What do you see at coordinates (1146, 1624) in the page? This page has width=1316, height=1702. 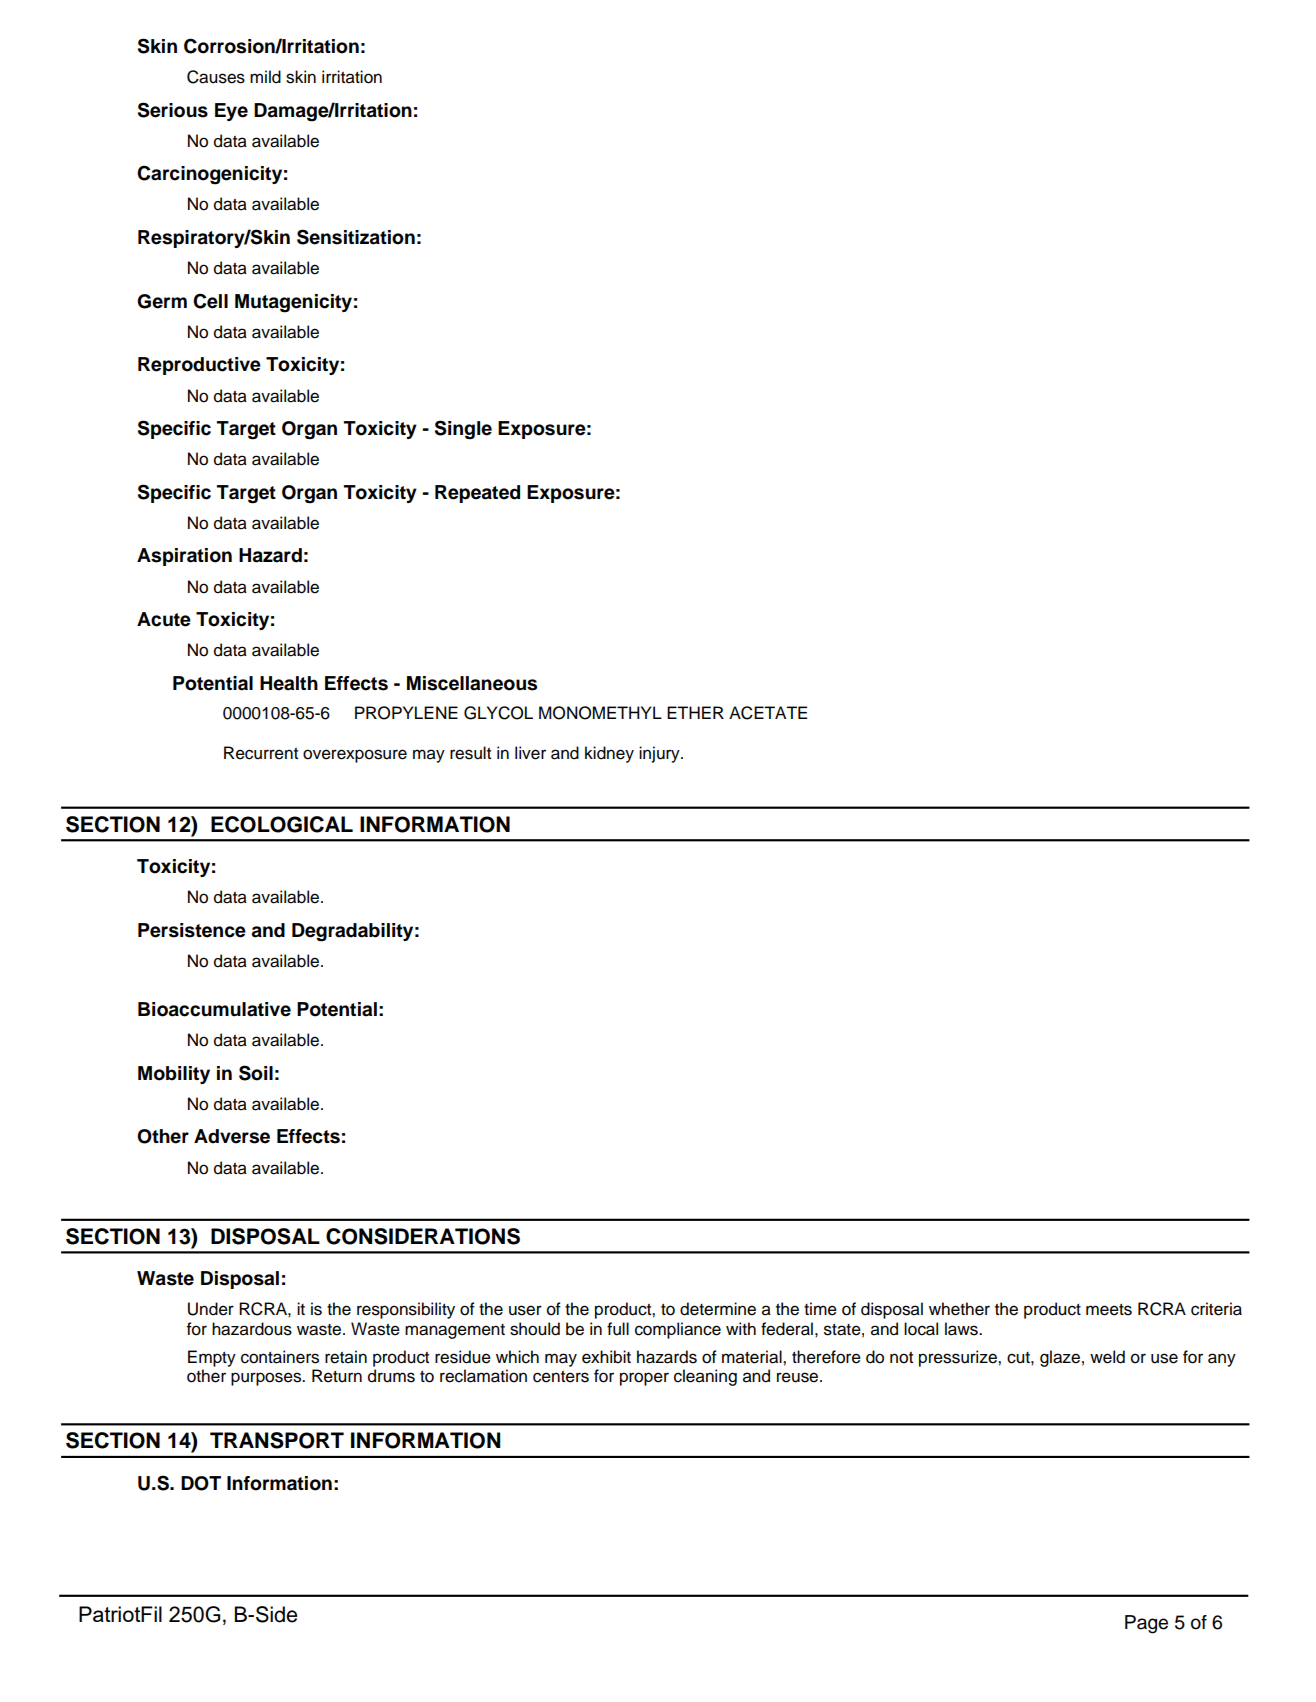 I see `Page` at bounding box center [1146, 1624].
